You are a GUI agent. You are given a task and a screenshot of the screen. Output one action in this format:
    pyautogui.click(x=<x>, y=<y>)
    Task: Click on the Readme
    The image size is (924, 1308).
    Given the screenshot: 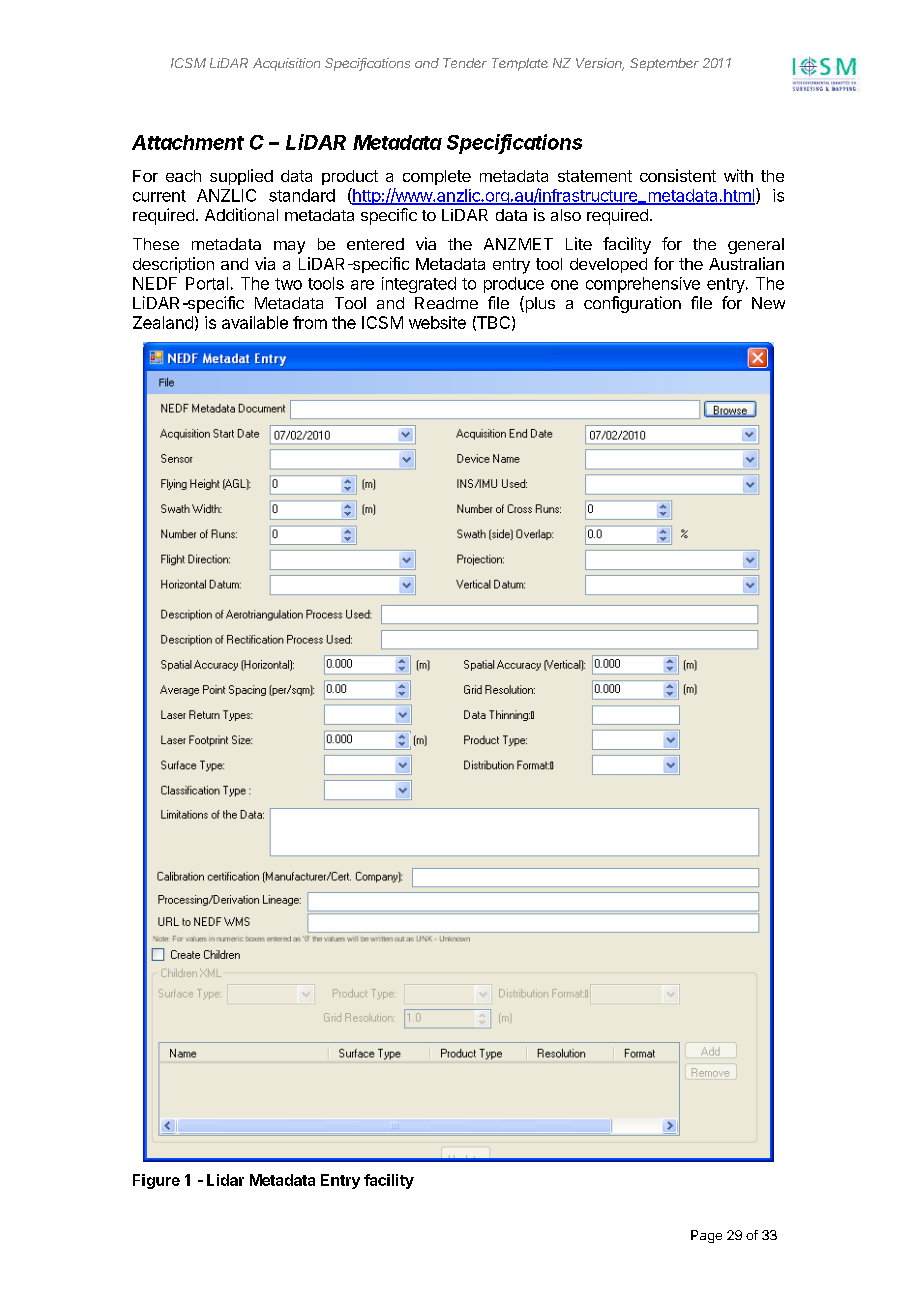 What is the action you would take?
    pyautogui.click(x=446, y=303)
